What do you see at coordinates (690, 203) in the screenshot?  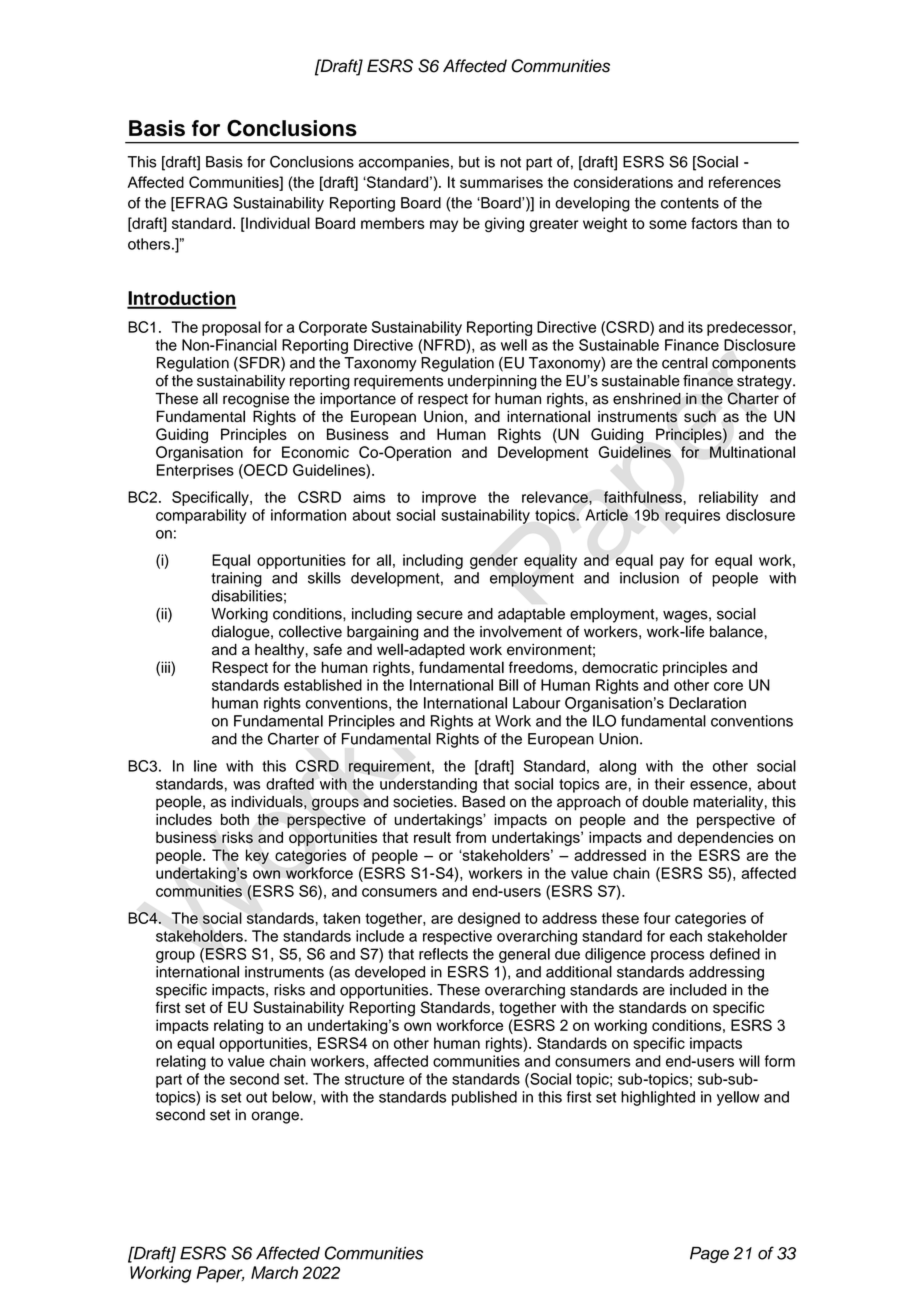 I see `contents` at bounding box center [690, 203].
